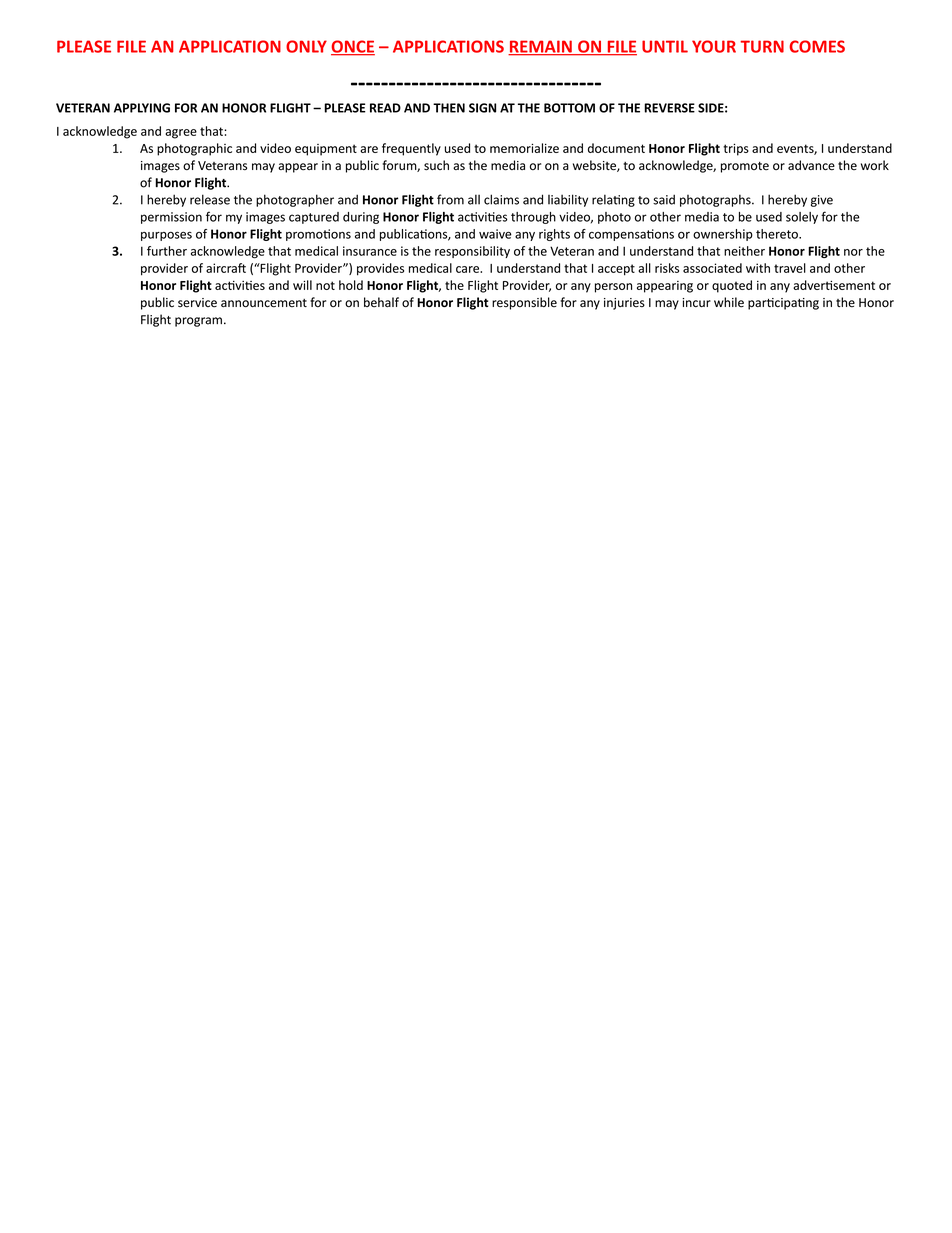  What do you see at coordinates (501, 199) in the screenshot?
I see `claims` at bounding box center [501, 199].
